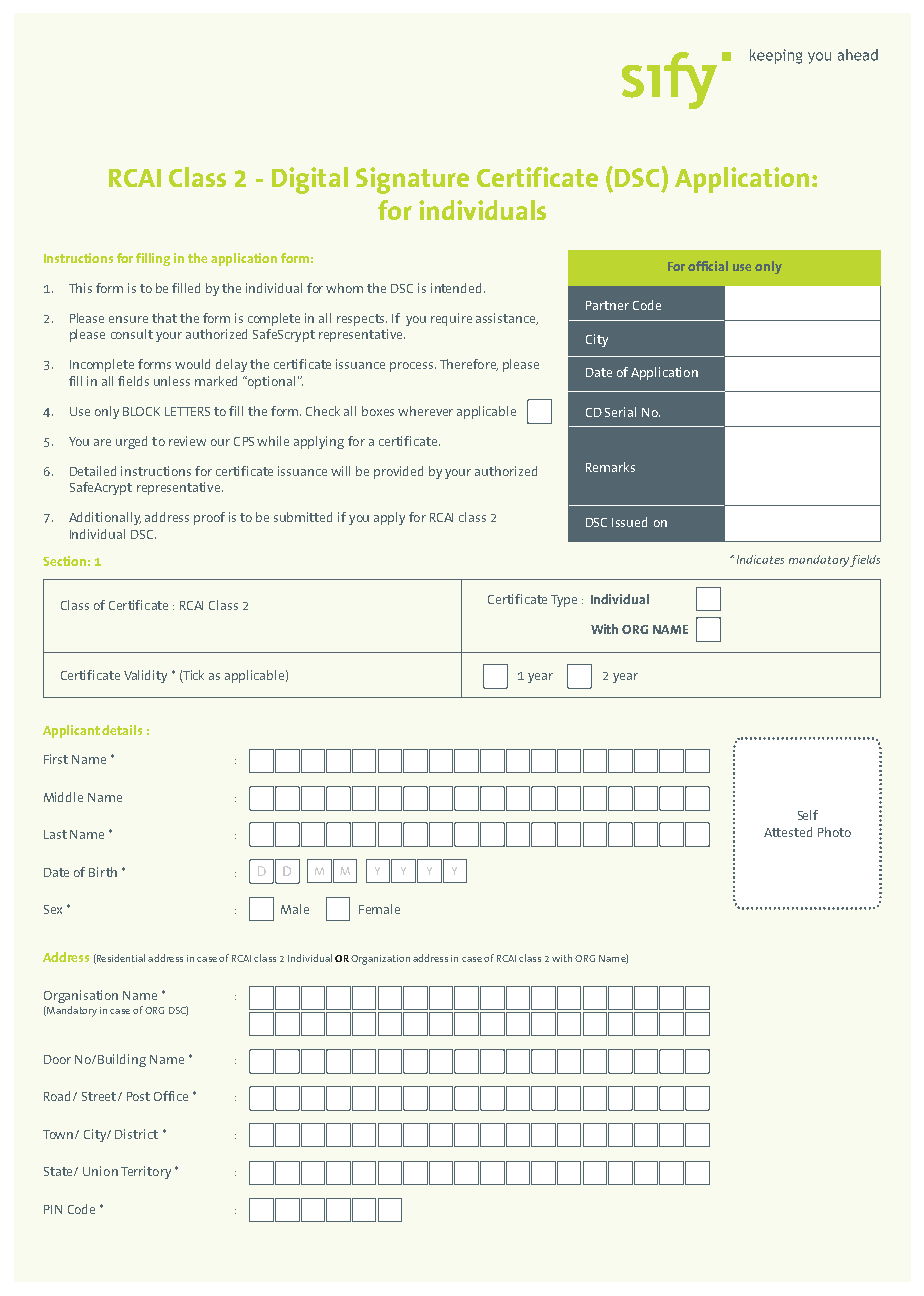  What do you see at coordinates (610, 467) in the image?
I see `Remarks` at bounding box center [610, 467].
